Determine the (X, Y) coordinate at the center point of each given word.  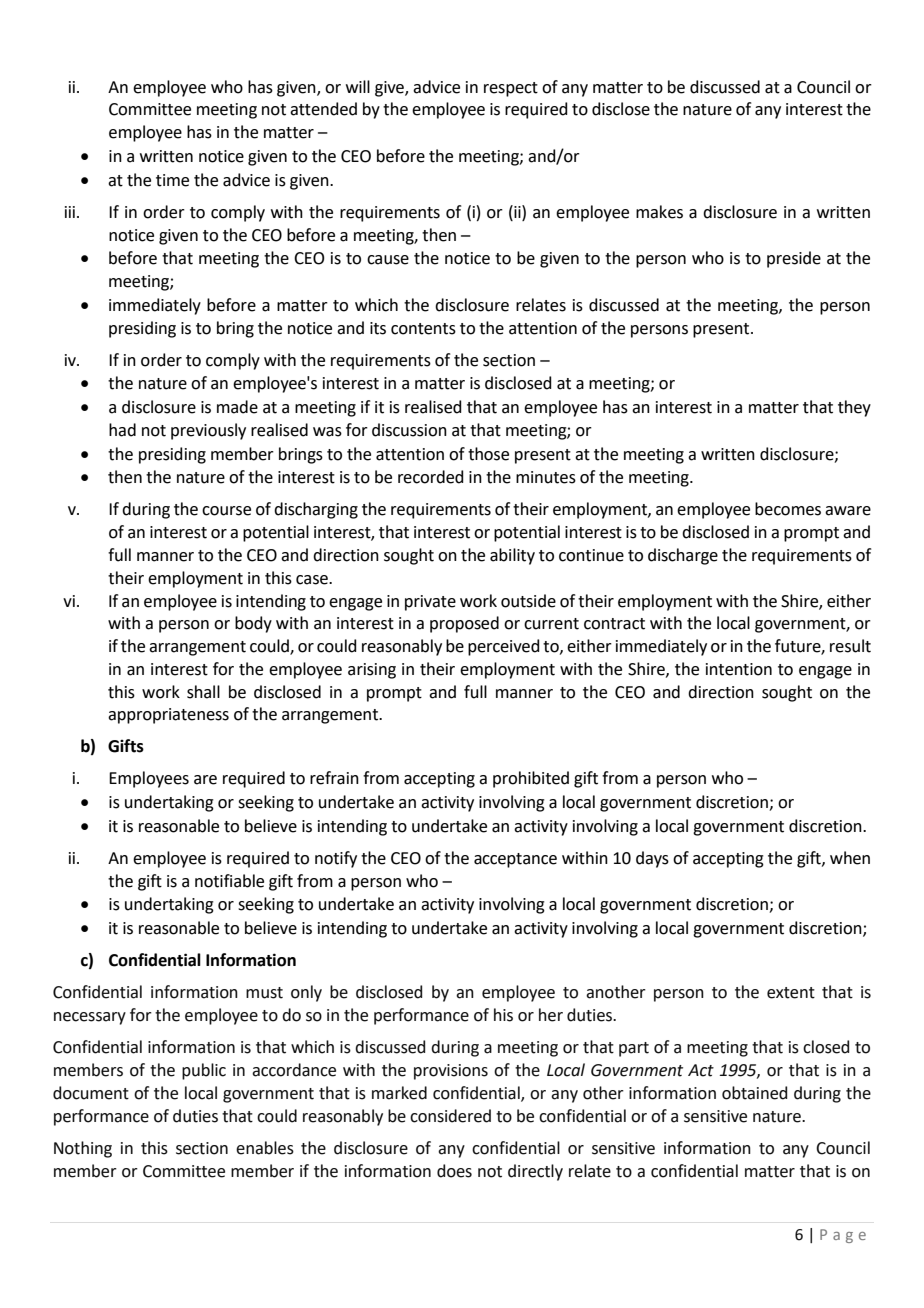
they (854, 408)
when (850, 858)
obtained (754, 1093)
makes (659, 212)
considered (450, 1116)
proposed (464, 624)
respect (511, 89)
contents (423, 329)
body (253, 624)
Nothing (83, 1149)
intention (739, 669)
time (172, 180)
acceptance (515, 860)
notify (336, 859)
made (237, 407)
